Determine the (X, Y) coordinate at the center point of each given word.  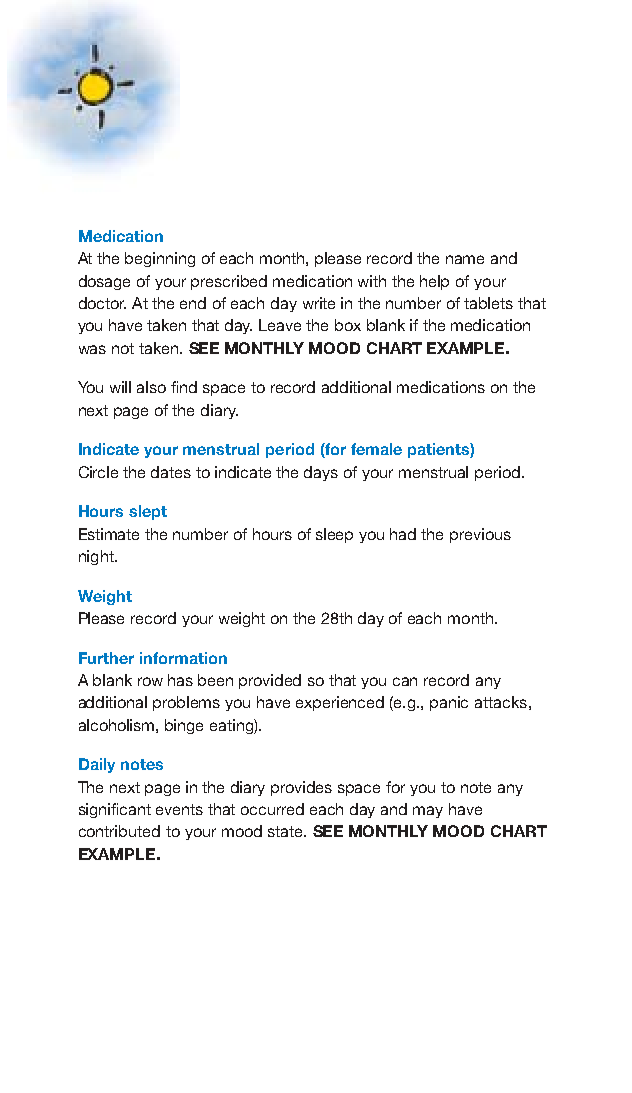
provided (270, 681)
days (321, 473)
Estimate (109, 534)
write (319, 303)
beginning (160, 259)
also (151, 387)
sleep (334, 535)
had (403, 534)
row (150, 681)
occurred (272, 809)
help (434, 282)
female (376, 449)
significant (115, 810)
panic (449, 703)
